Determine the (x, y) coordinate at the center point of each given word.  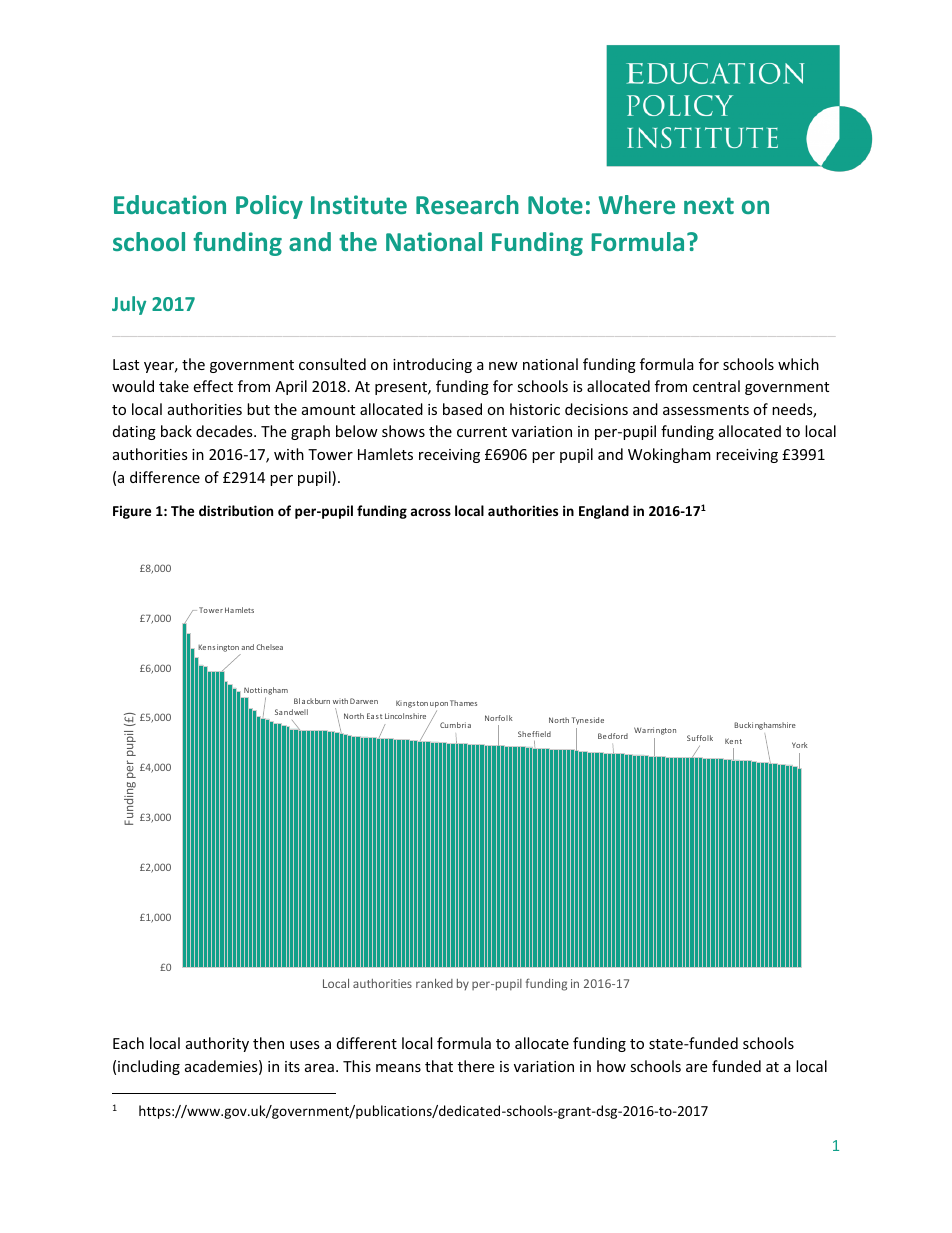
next (709, 205)
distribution (236, 510)
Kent (733, 741)
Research (467, 204)
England (604, 512)
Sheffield (534, 734)
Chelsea (269, 647)
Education (170, 204)
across (431, 512)
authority (217, 1044)
